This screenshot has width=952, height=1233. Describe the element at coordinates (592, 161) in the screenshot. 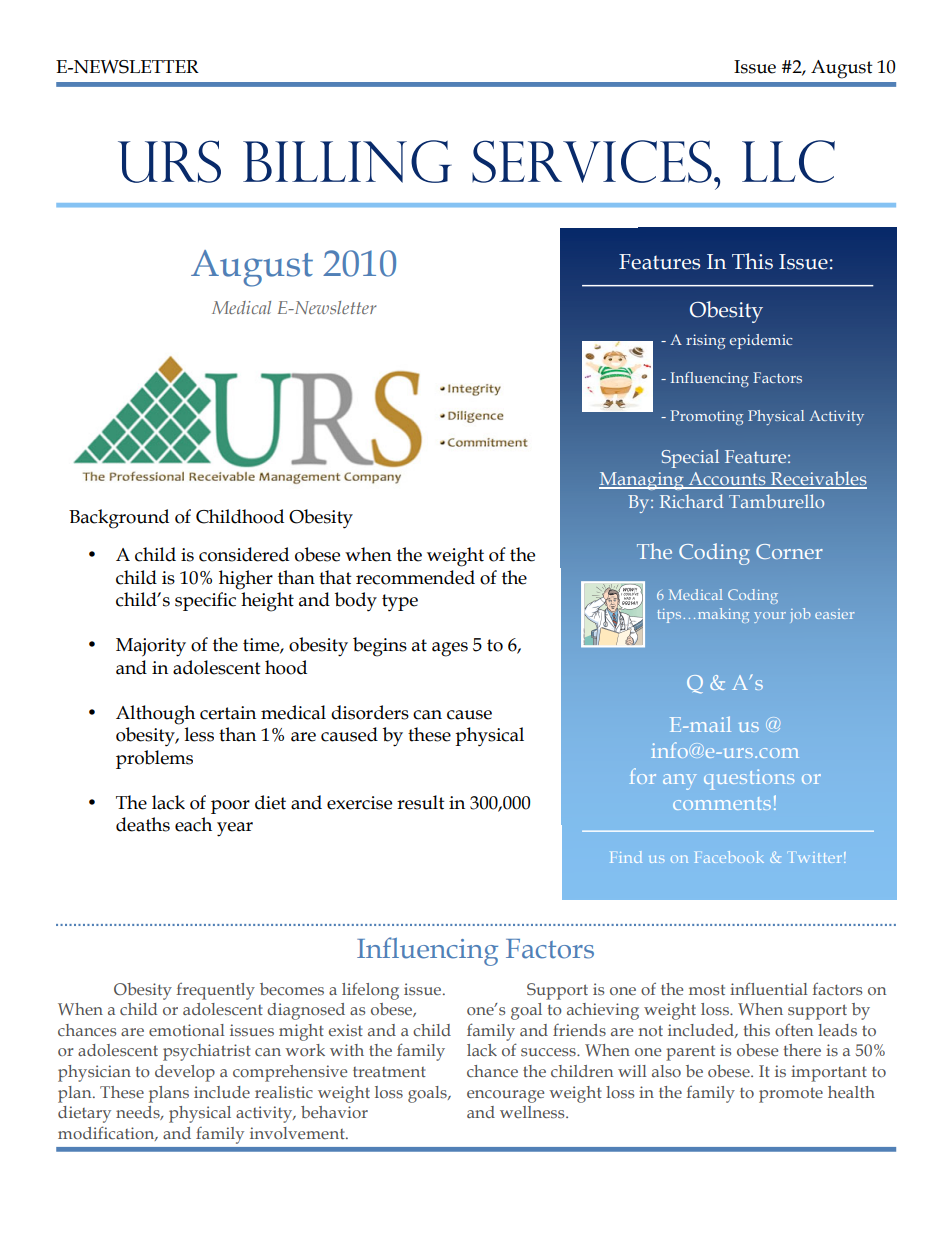

I see `SERVICES` at that location.
